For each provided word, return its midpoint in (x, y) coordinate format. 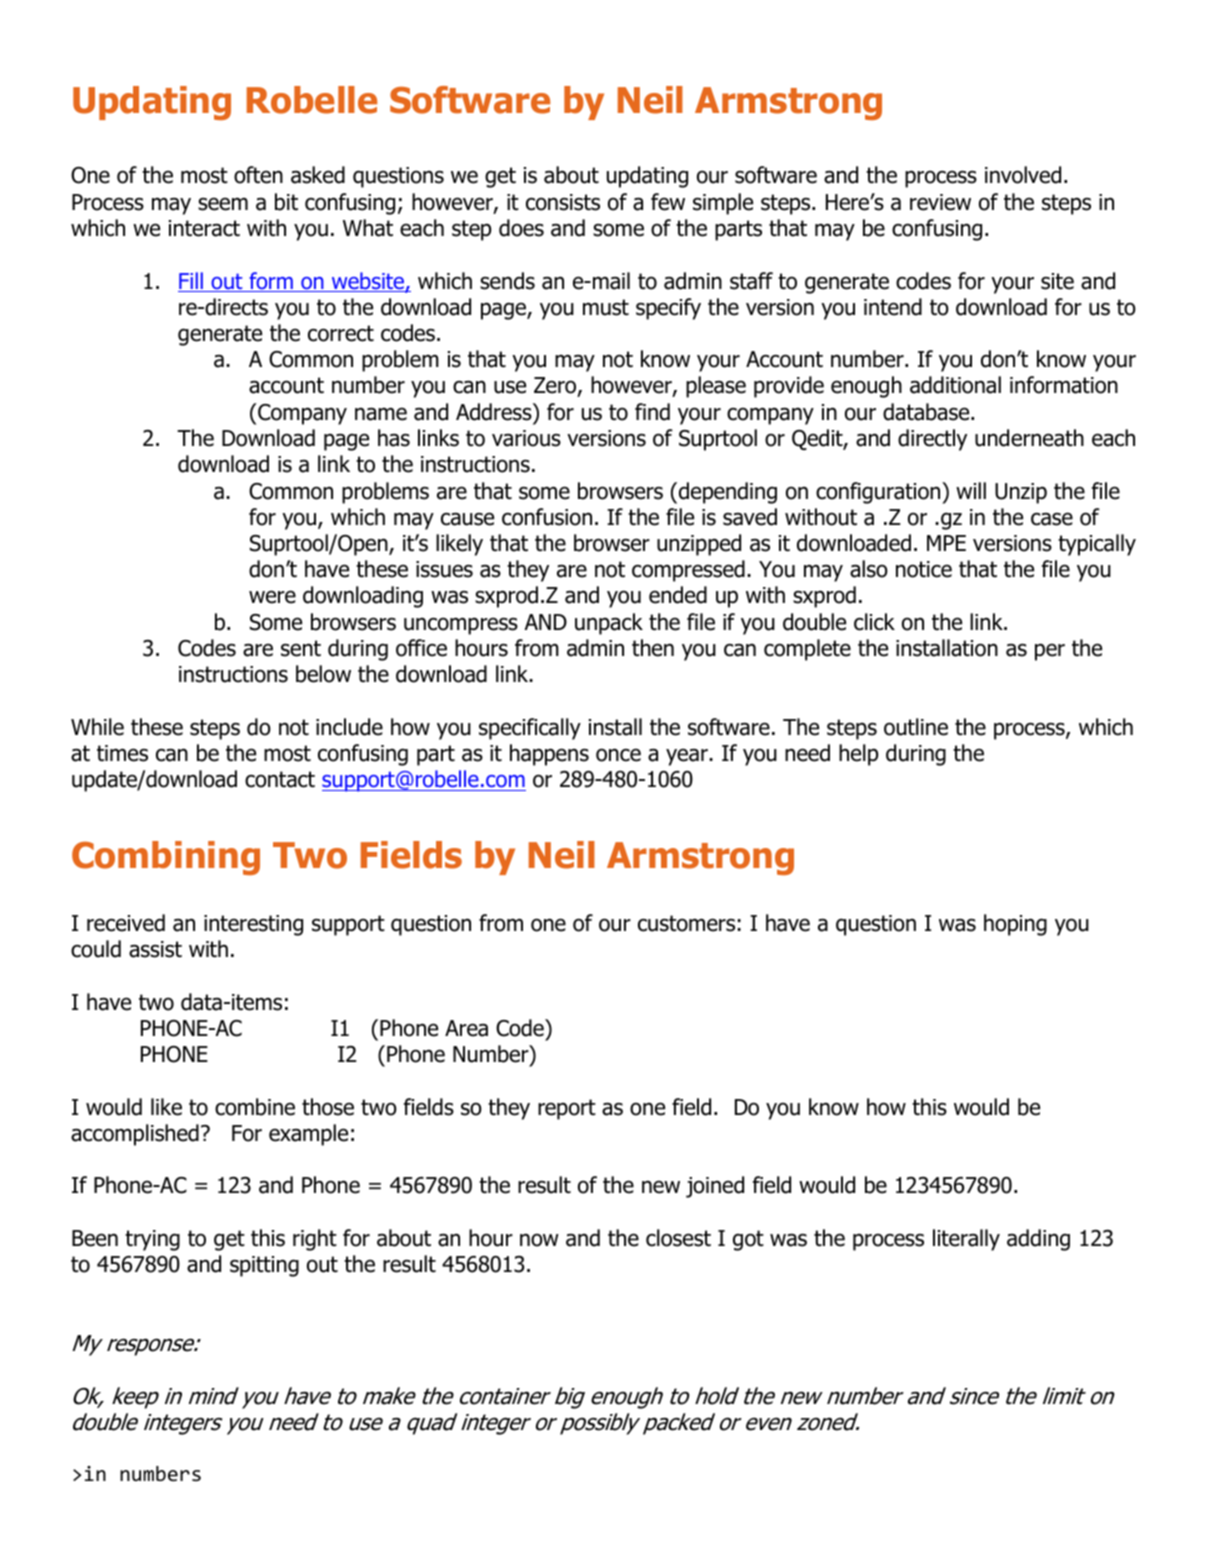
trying (152, 1240)
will (971, 490)
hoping (1015, 925)
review (940, 202)
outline (916, 727)
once (618, 755)
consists (563, 202)
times (122, 753)
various (526, 438)
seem (223, 204)
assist (155, 949)
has (394, 438)
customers (686, 923)
